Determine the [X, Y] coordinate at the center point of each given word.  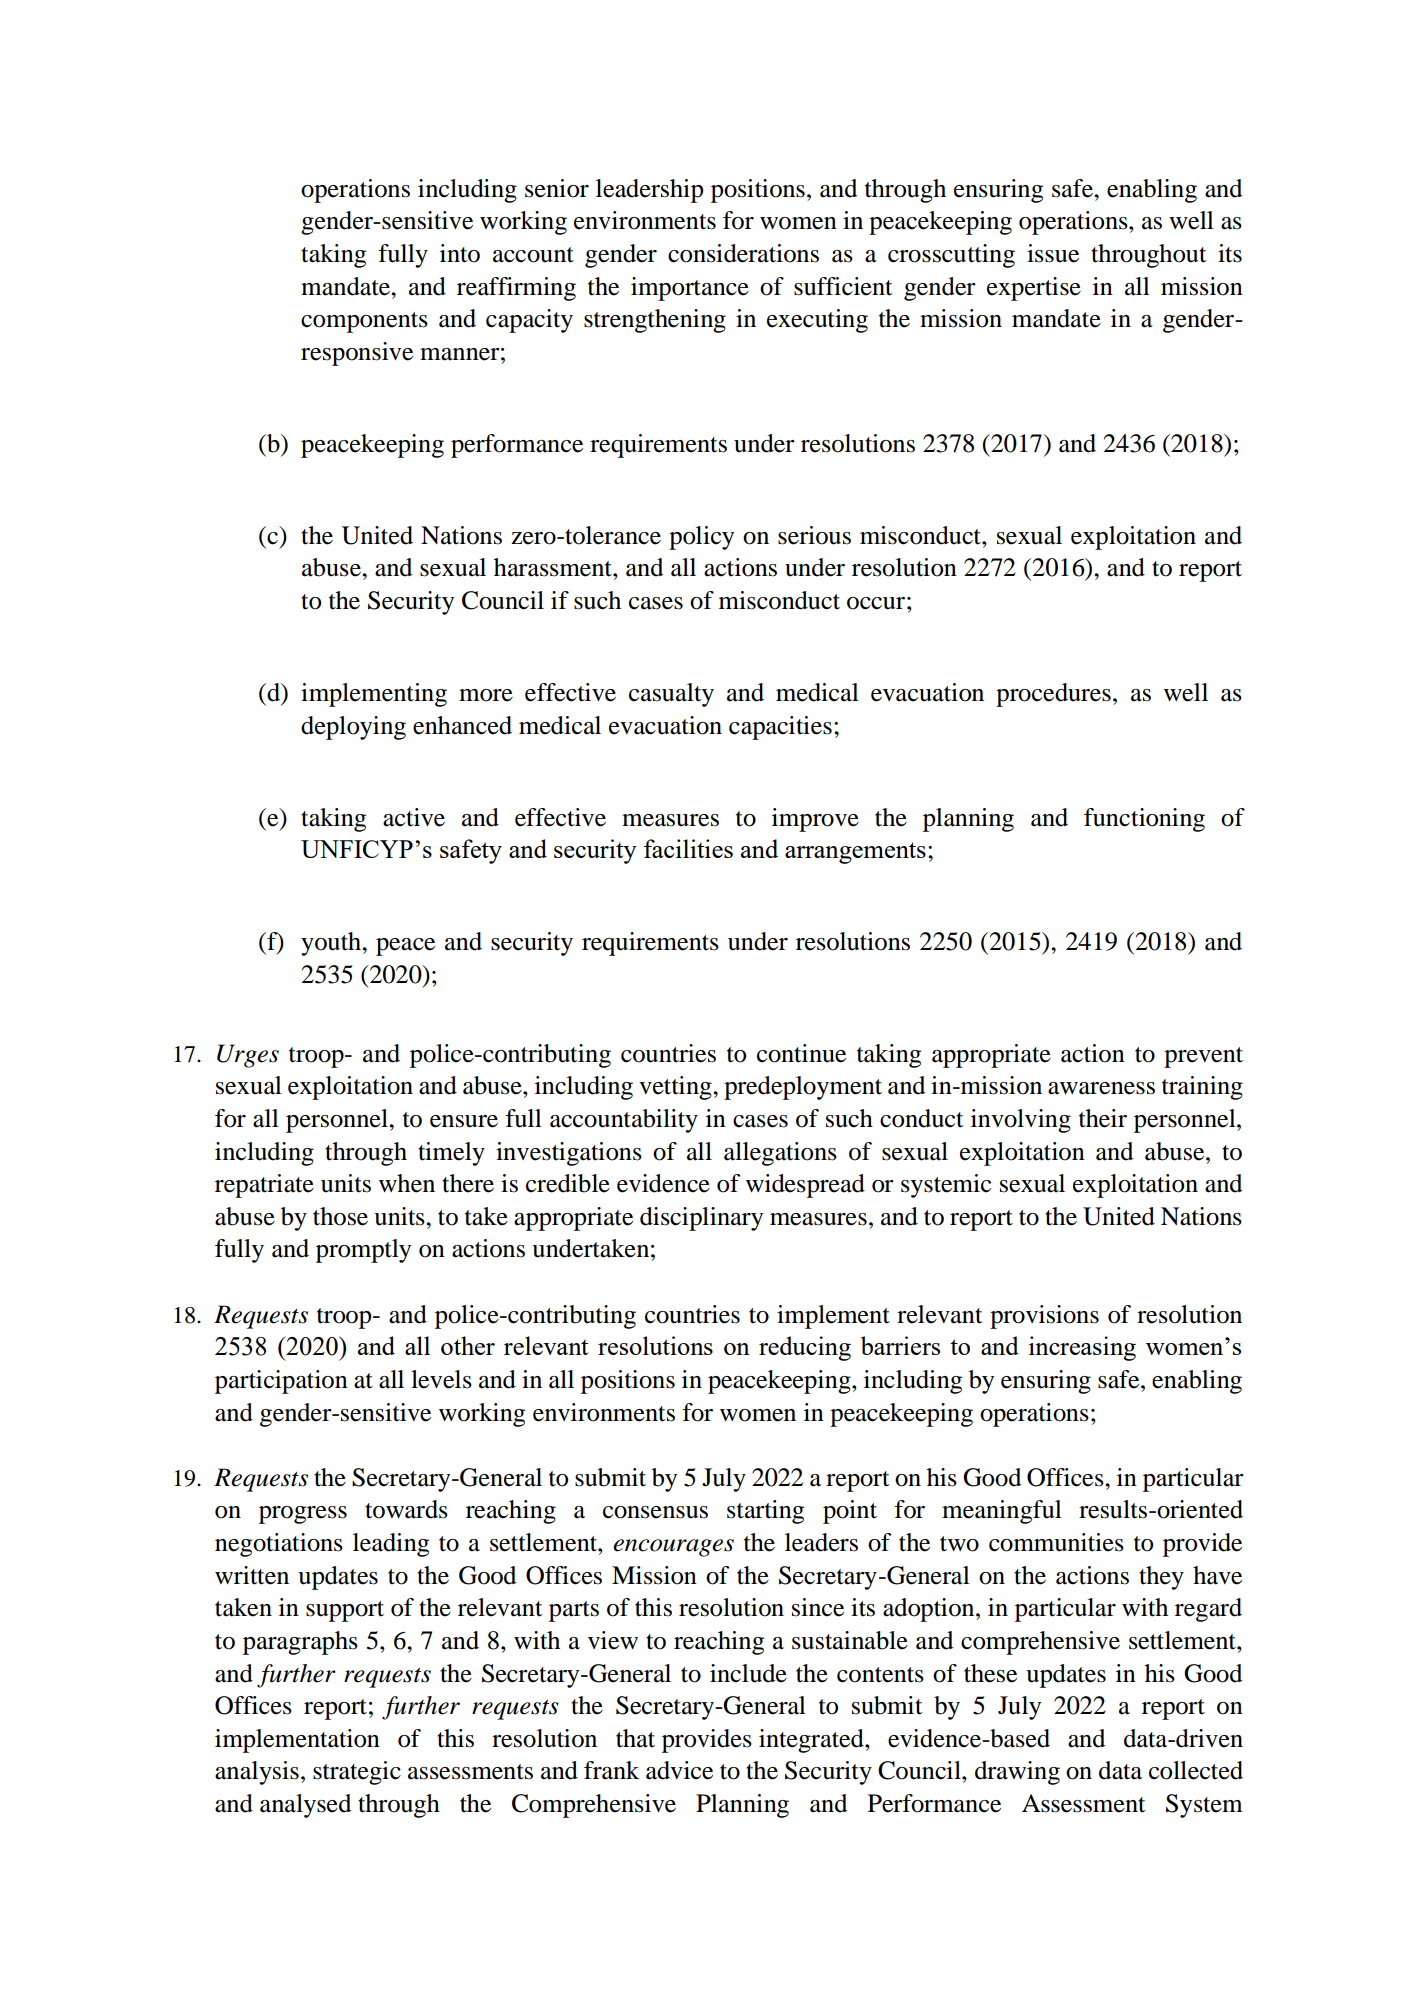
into [460, 253]
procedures [1053, 695]
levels [441, 1379]
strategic [357, 1773]
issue [1053, 253]
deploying [353, 728]
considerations [743, 253]
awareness [1101, 1088]
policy [701, 538]
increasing [1082, 1348]
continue [801, 1053]
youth [332, 944]
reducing [805, 1348]
